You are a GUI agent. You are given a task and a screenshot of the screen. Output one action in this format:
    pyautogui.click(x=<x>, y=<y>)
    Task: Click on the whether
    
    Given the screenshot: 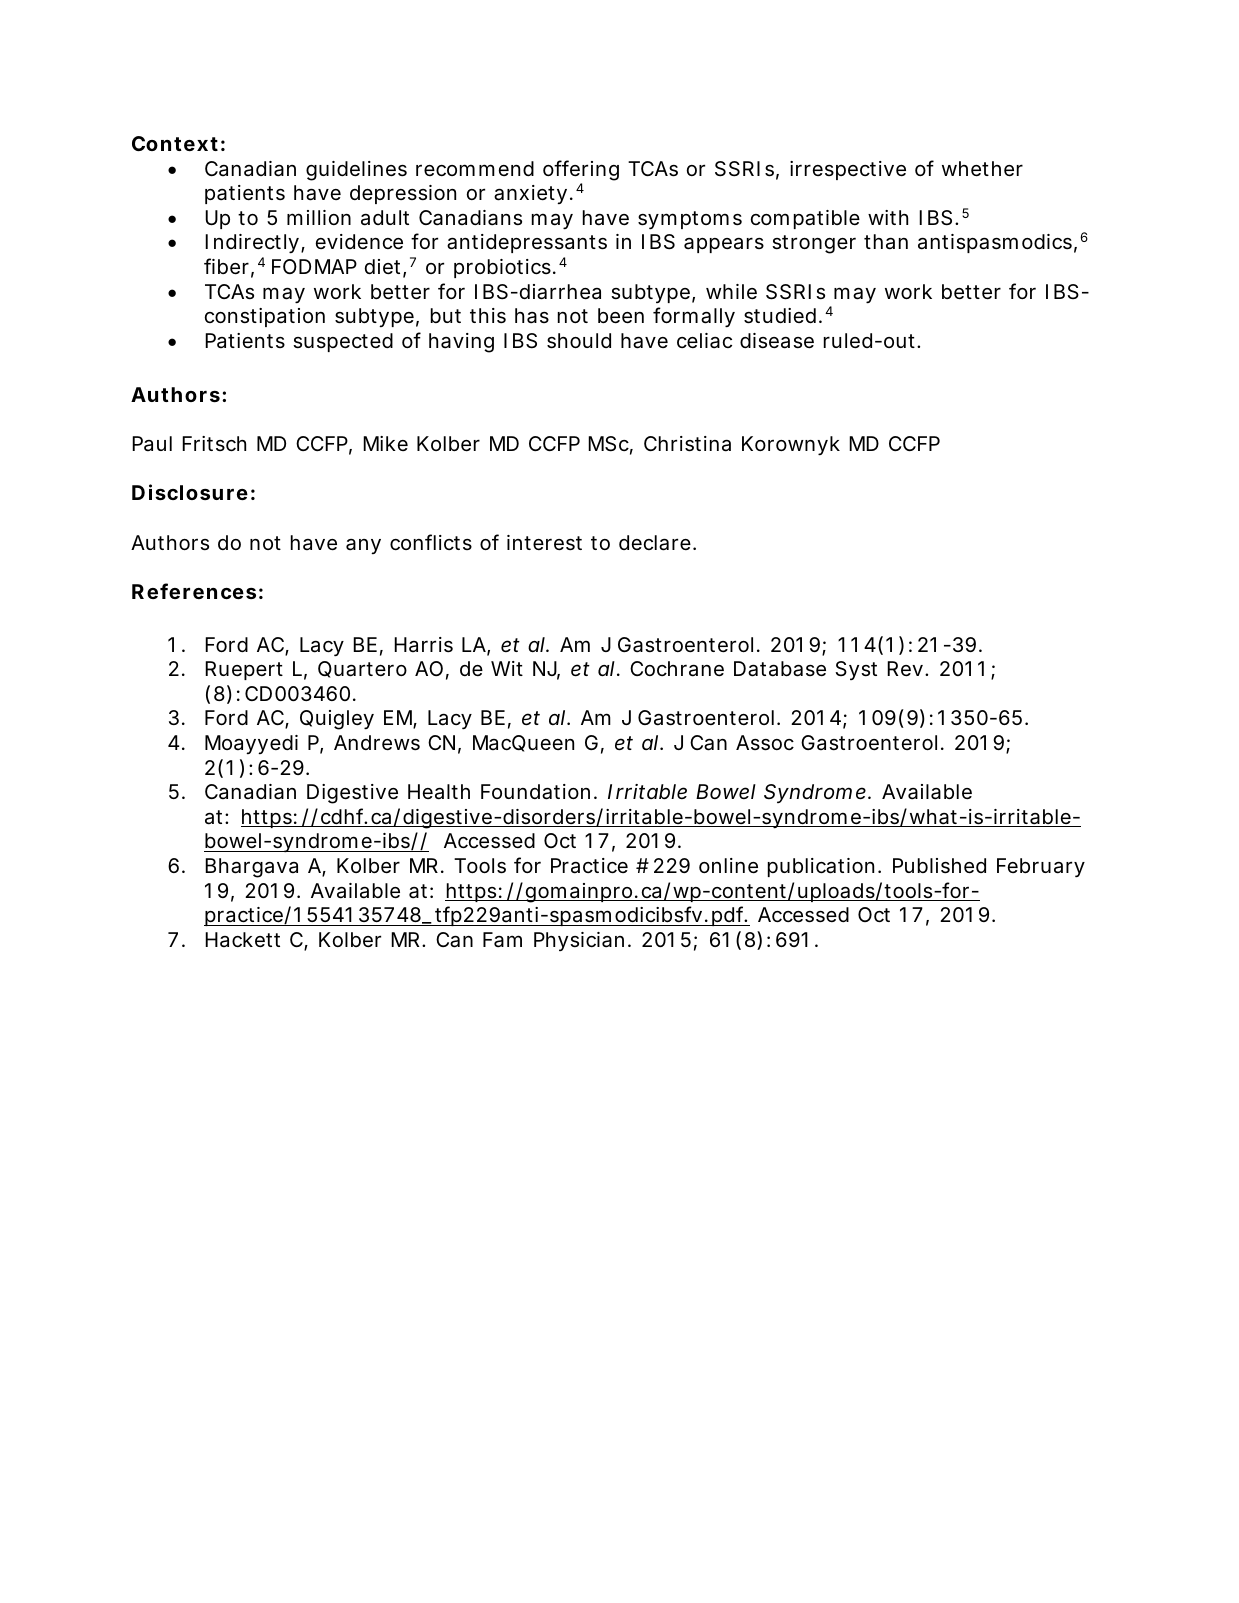 What is the action you would take?
    pyautogui.click(x=982, y=169)
